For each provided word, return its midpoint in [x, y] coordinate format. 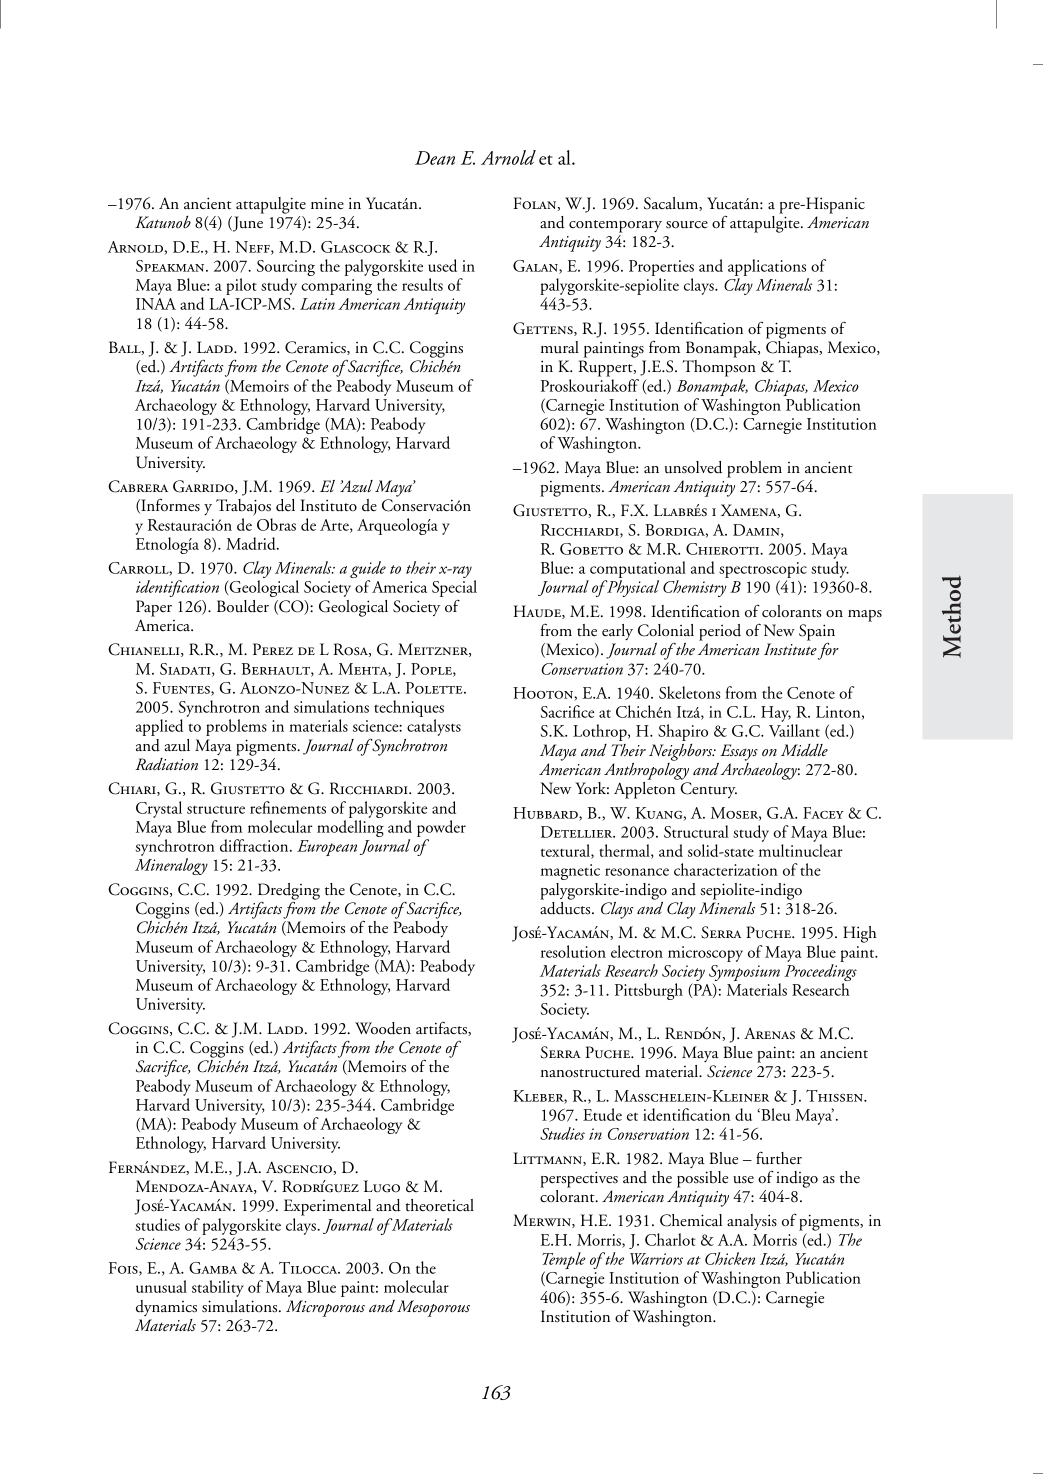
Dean [435, 158]
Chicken [730, 1258]
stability [218, 1288]
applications [768, 269]
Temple [564, 1262]
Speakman [171, 266]
